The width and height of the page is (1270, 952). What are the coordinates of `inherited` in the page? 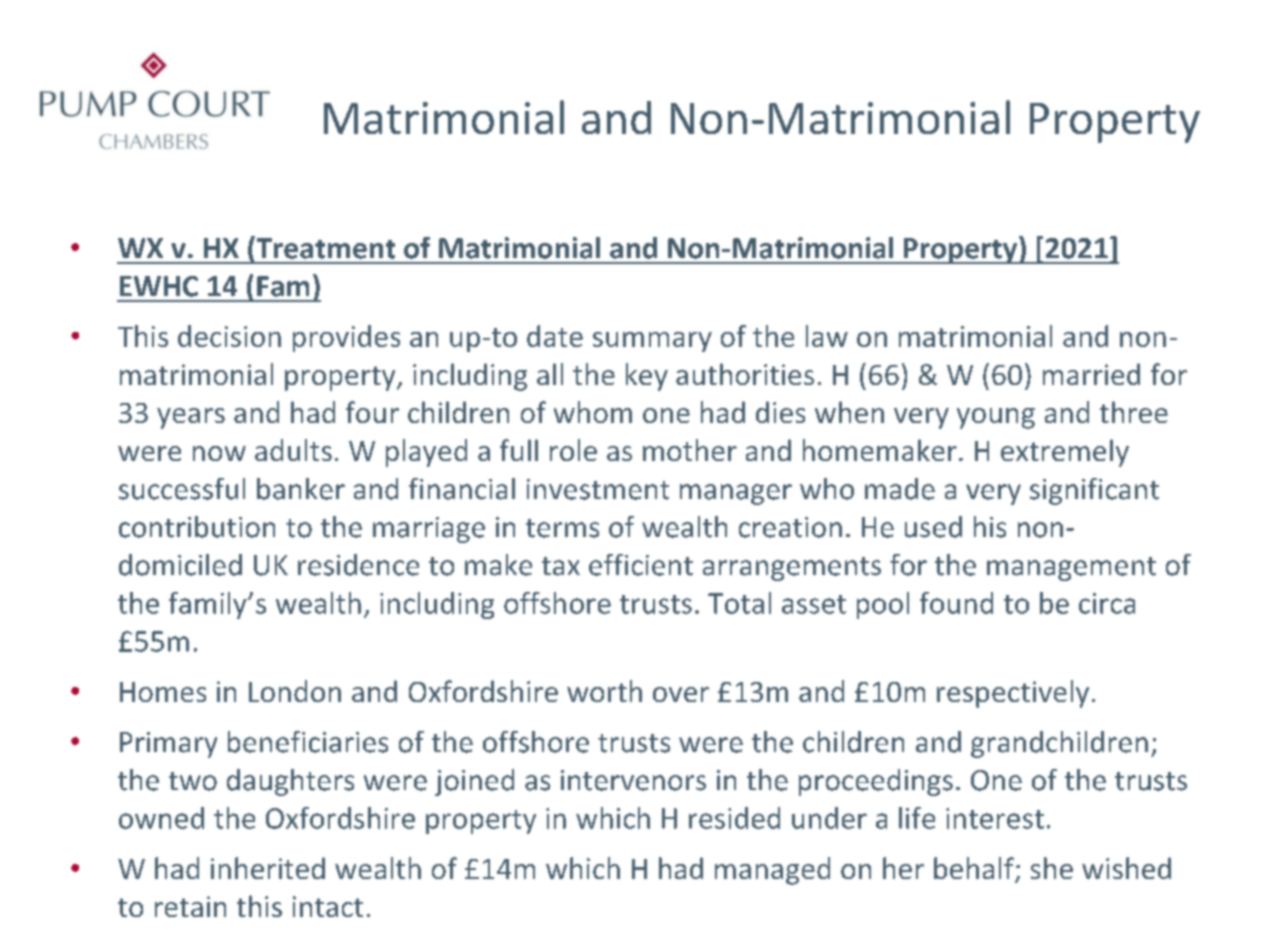 It's located at (268, 868).
